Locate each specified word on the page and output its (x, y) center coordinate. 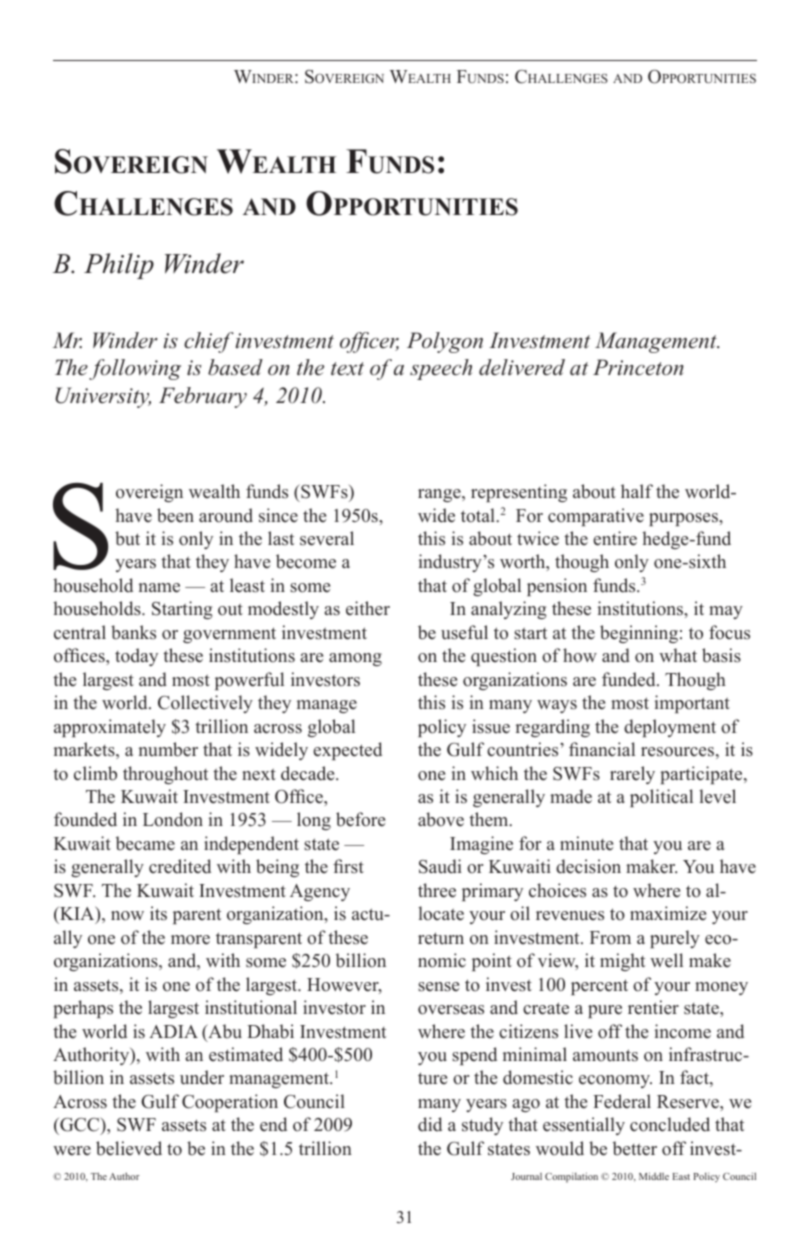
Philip (119, 266)
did (430, 1124)
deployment (670, 728)
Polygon (445, 342)
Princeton (638, 367)
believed (129, 1148)
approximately (110, 728)
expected (347, 751)
